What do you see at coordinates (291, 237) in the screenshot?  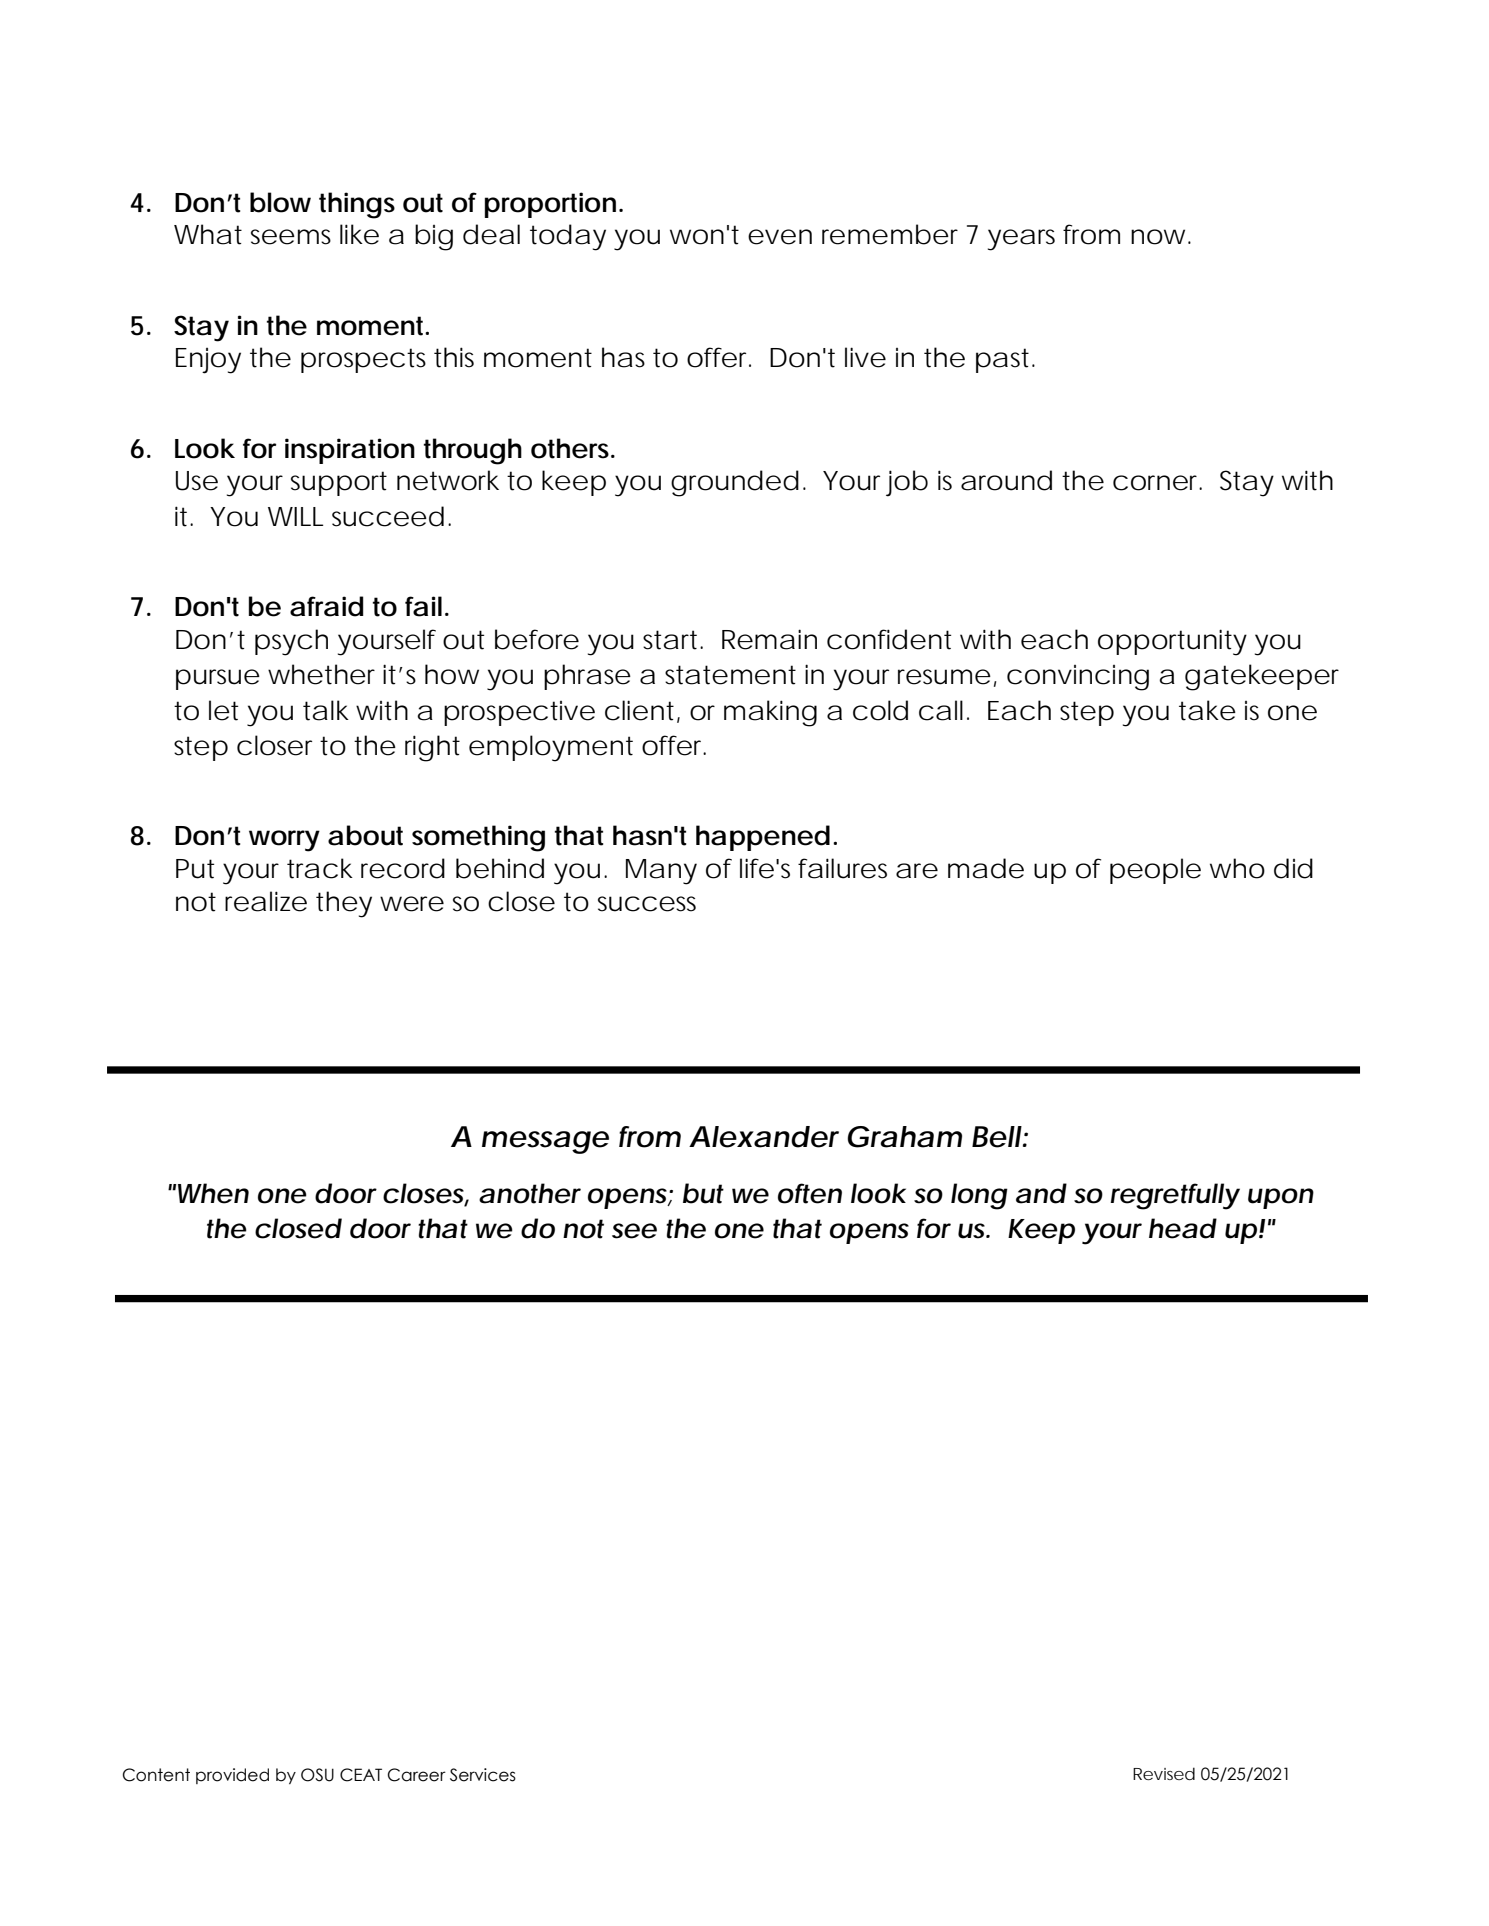 I see `seems` at bounding box center [291, 237].
